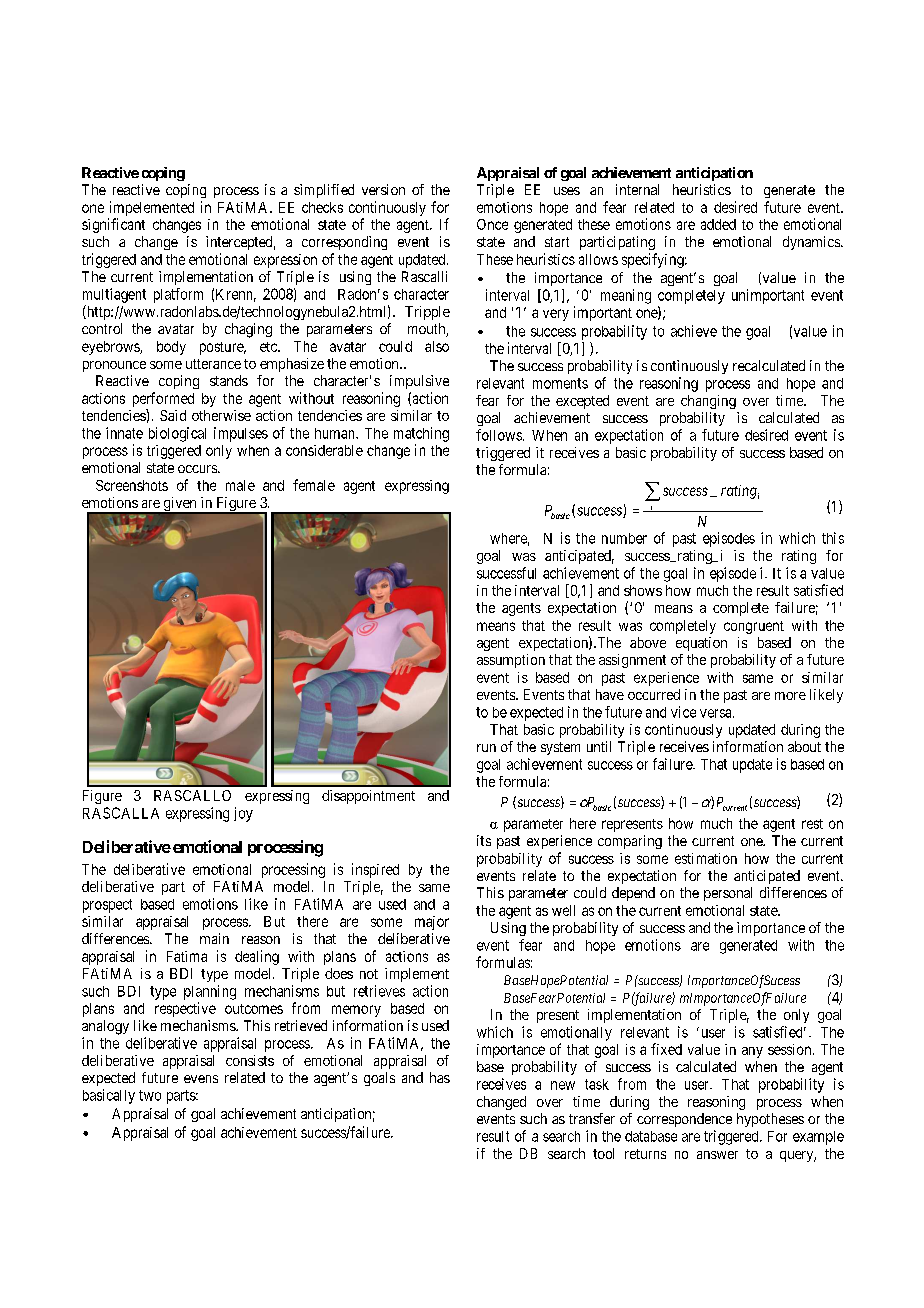  Describe the element at coordinates (113, 225) in the page. I see `significant` at that location.
